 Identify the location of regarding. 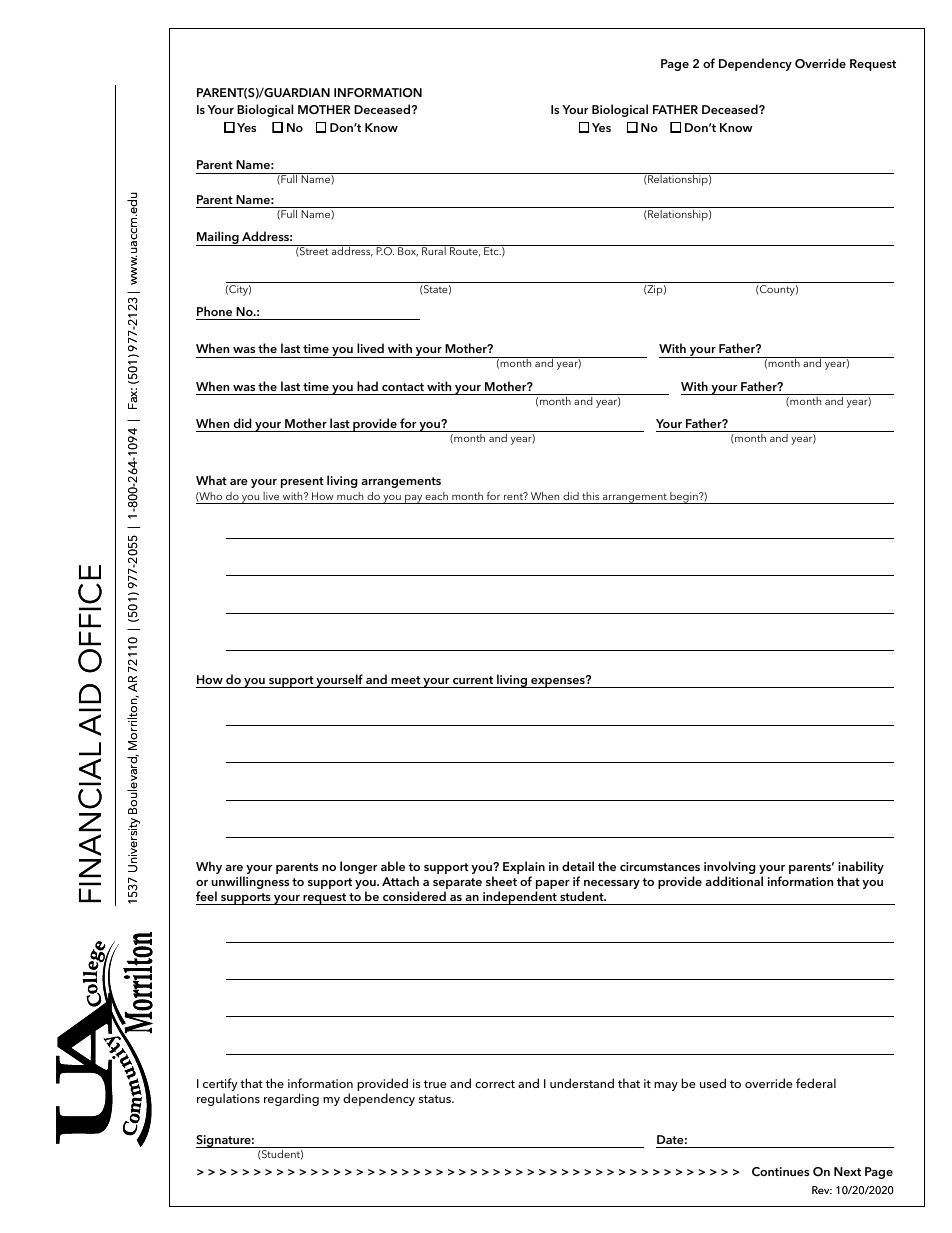
(291, 1099).
